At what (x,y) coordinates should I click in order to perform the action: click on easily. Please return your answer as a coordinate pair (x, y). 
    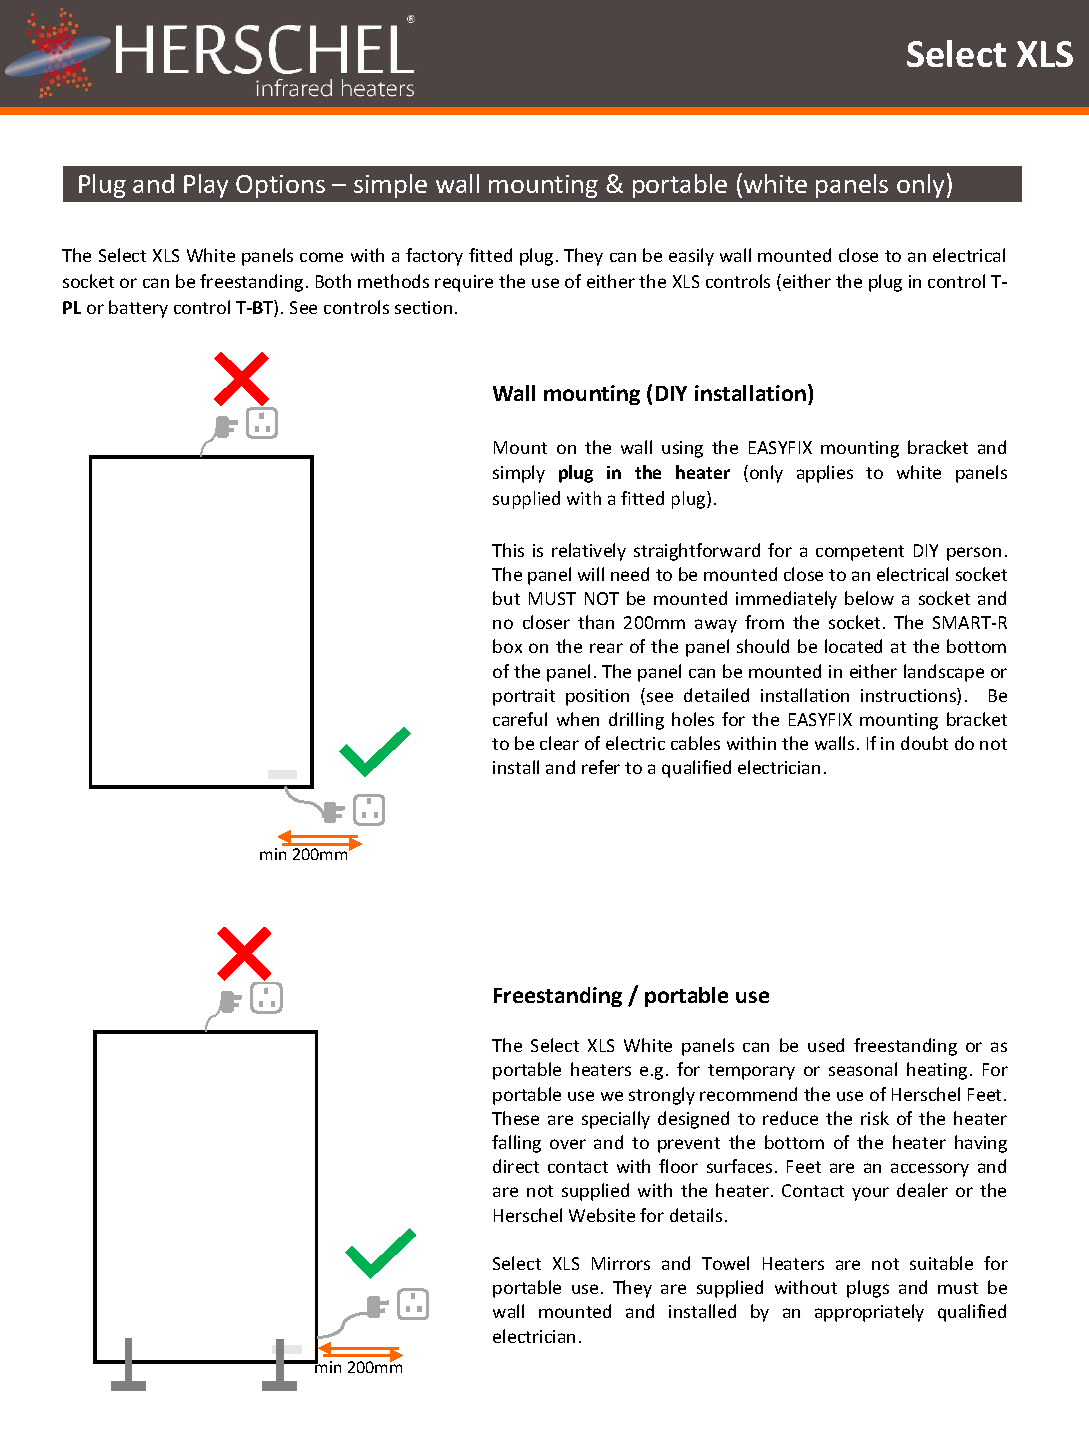
    Looking at the image, I should click on (691, 257).
